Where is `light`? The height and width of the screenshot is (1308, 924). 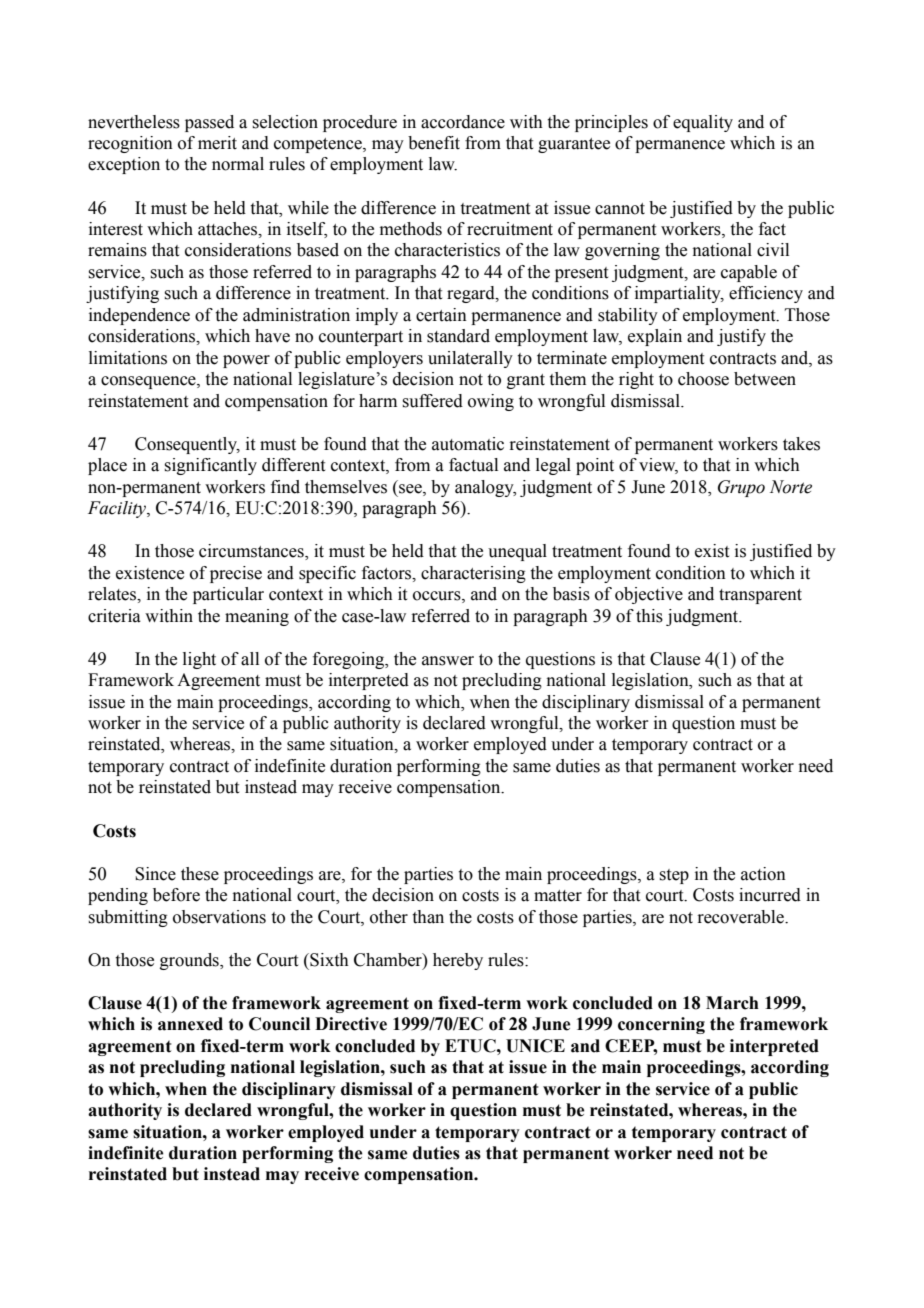
light is located at coordinates (199, 660).
